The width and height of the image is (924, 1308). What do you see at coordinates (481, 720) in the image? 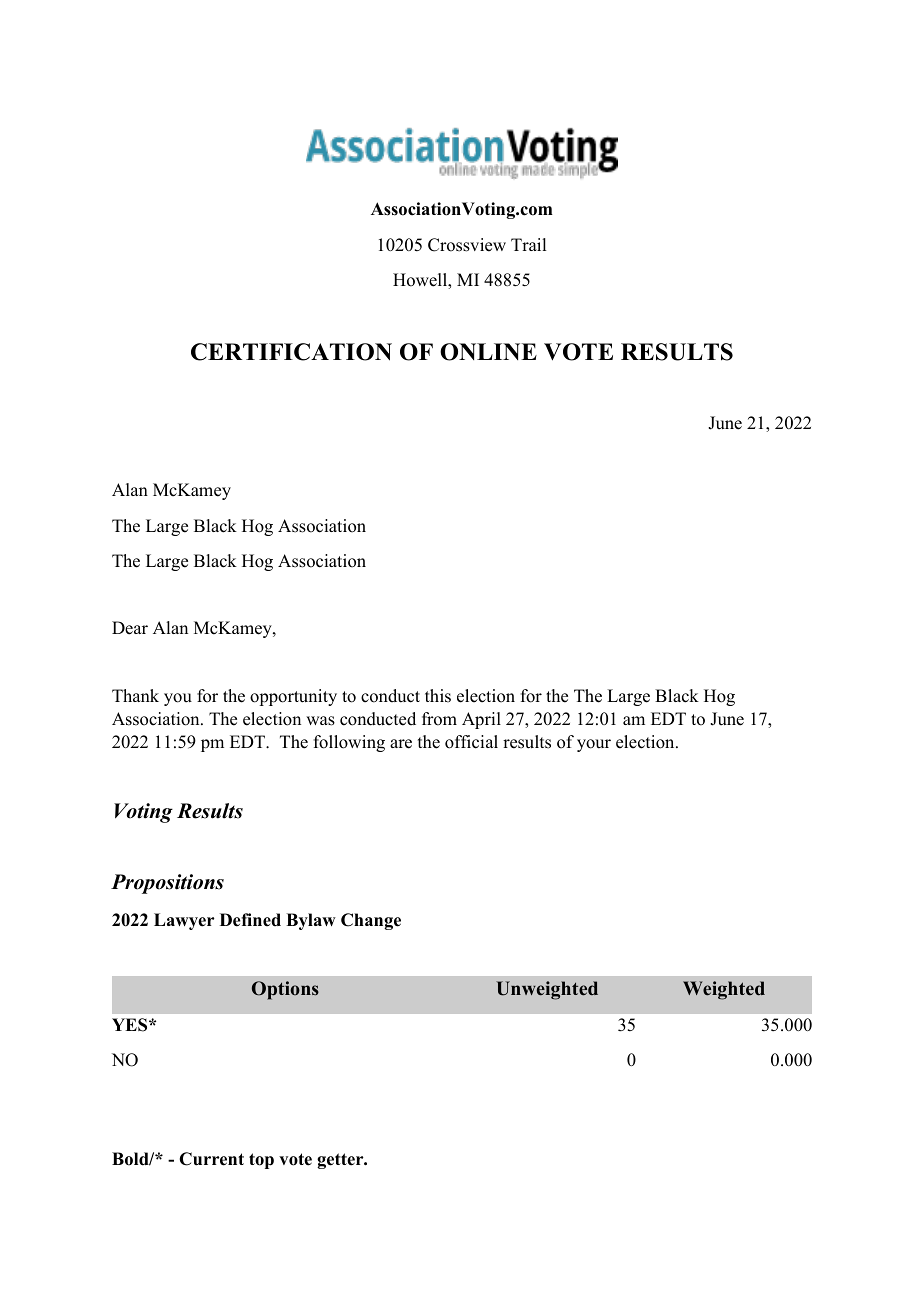
I see `April` at bounding box center [481, 720].
